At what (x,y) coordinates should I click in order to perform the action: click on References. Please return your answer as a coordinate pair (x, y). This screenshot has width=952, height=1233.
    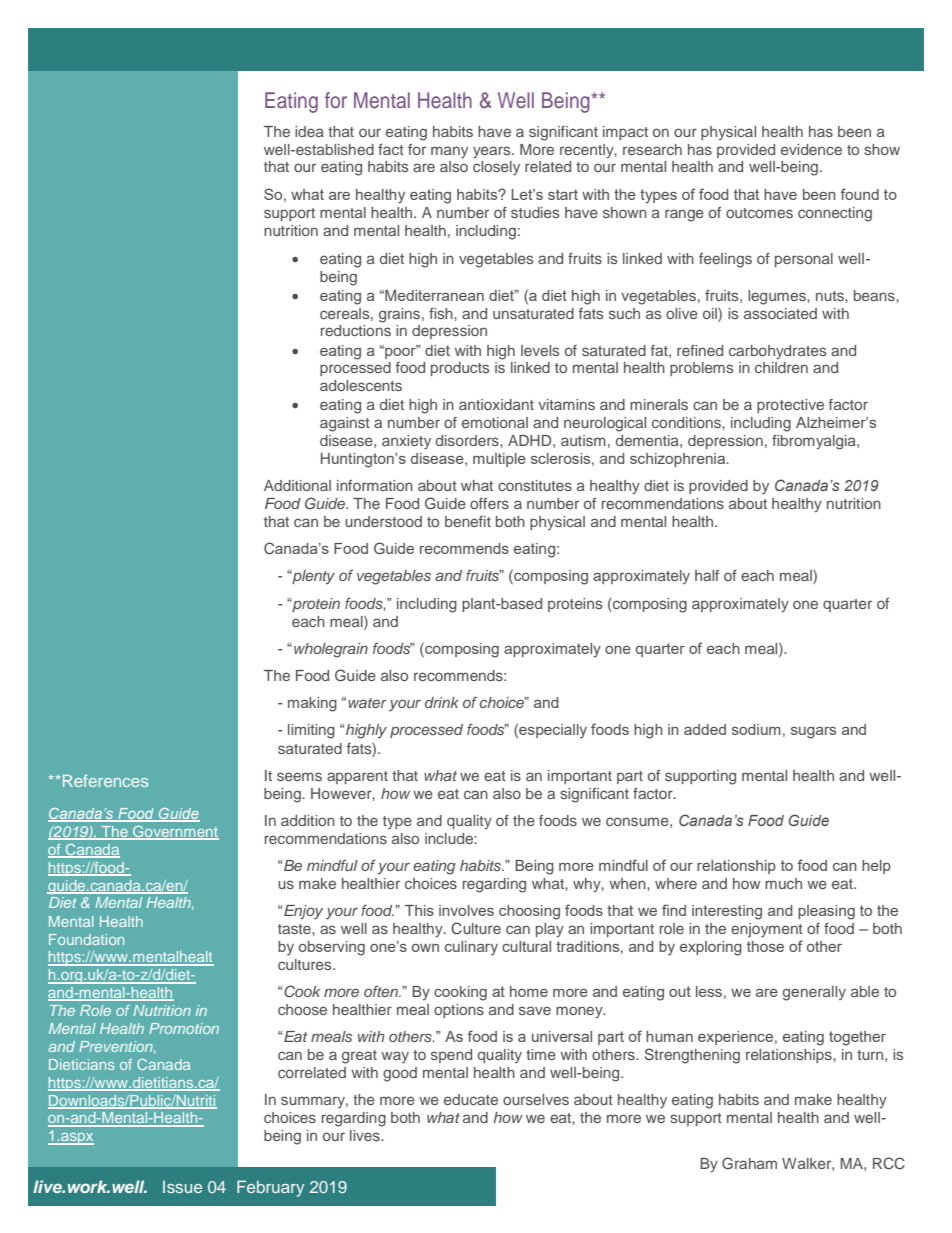
    Looking at the image, I should click on (104, 780).
